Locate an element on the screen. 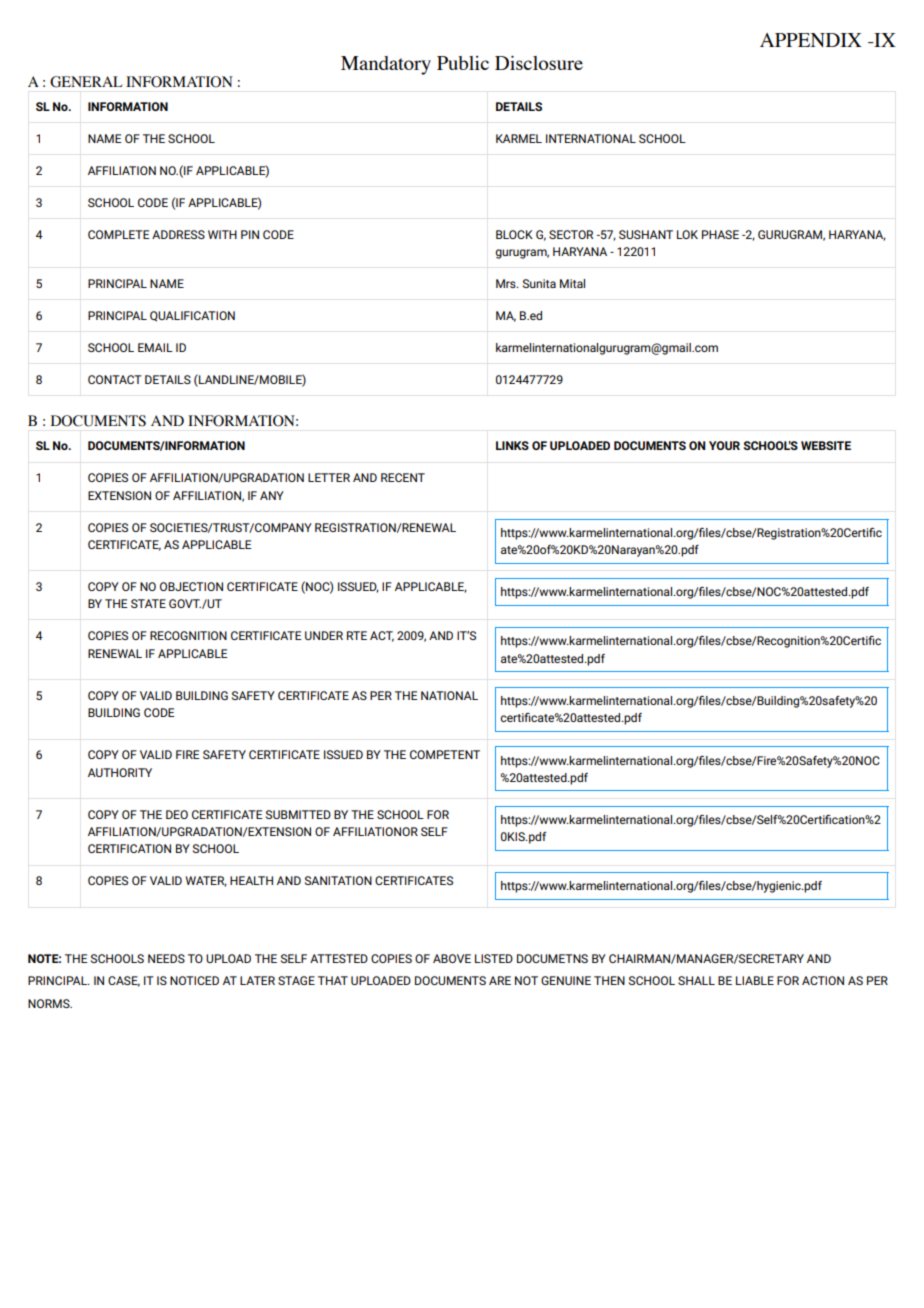 The width and height of the screenshot is (924, 1308). PHASE is located at coordinates (720, 234).
